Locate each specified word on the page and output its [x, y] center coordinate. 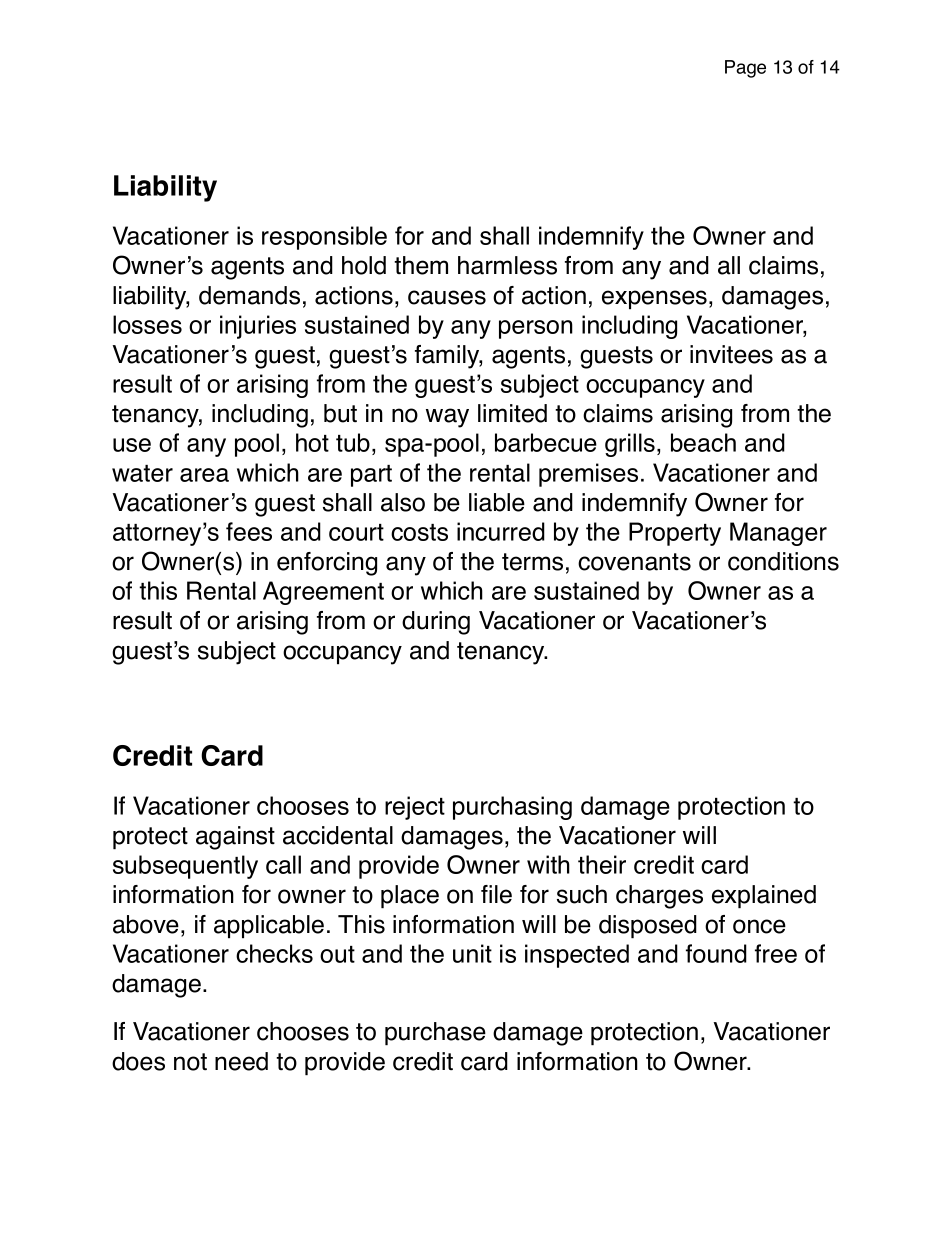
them [421, 265]
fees [249, 531]
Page [745, 69]
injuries [258, 327]
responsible [324, 238]
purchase [435, 1034]
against [235, 838]
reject [415, 808]
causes [447, 297]
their [602, 864]
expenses [654, 300]
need [241, 1061]
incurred [501, 531]
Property [675, 534]
